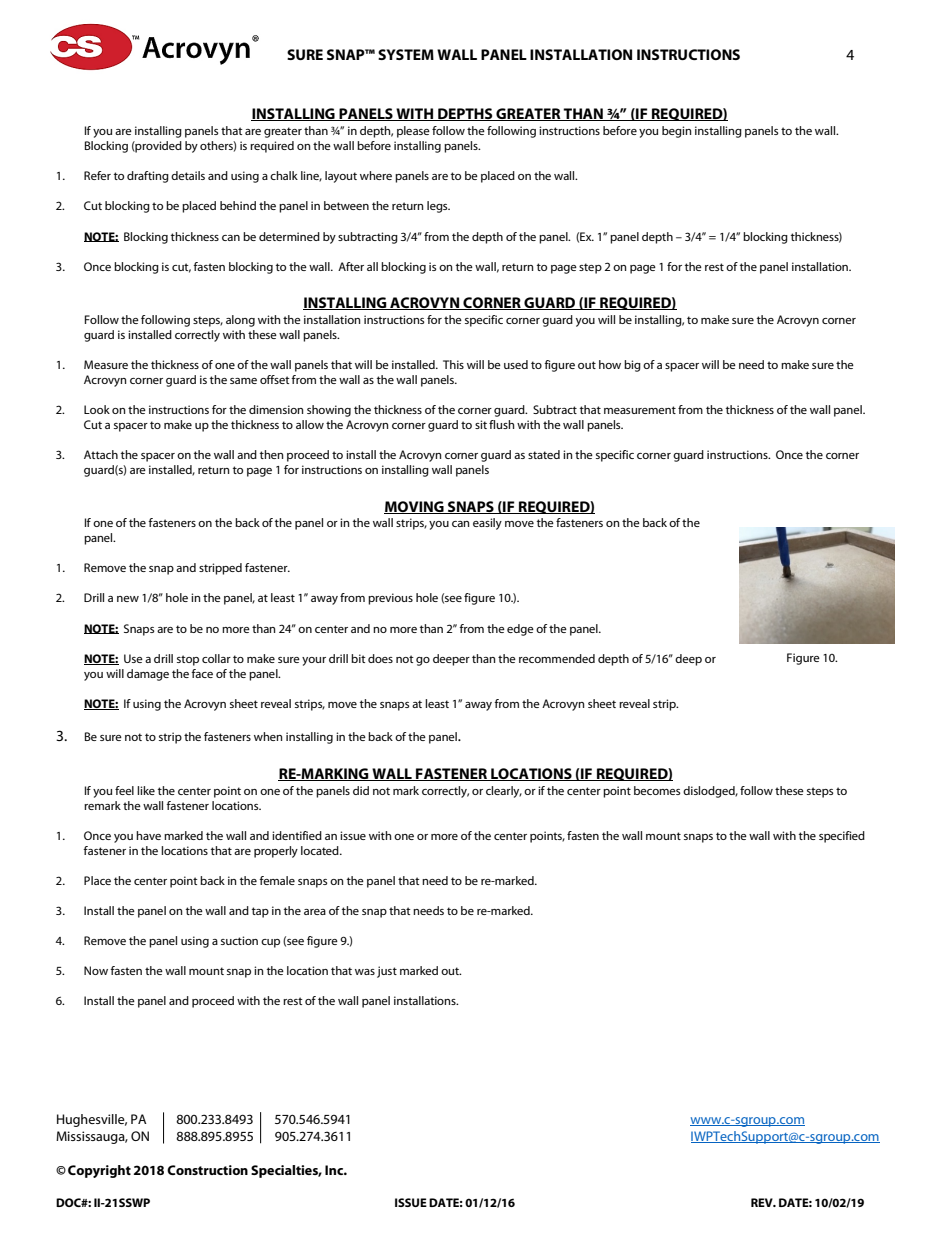 The height and width of the screenshot is (1233, 952). What do you see at coordinates (188, 175) in the screenshot?
I see `details` at bounding box center [188, 175].
